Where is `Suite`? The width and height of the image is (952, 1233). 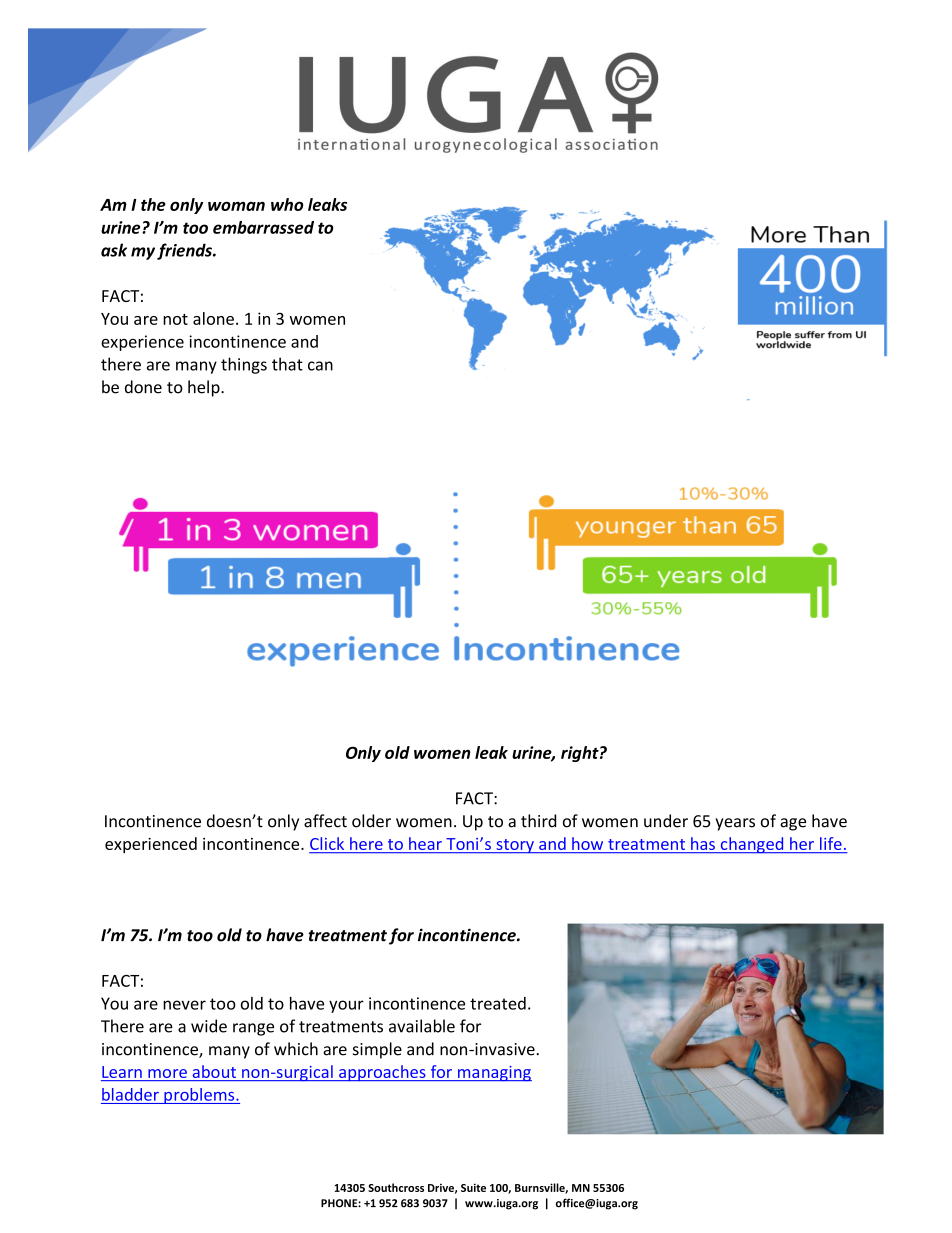
Suite is located at coordinates (473, 1187).
